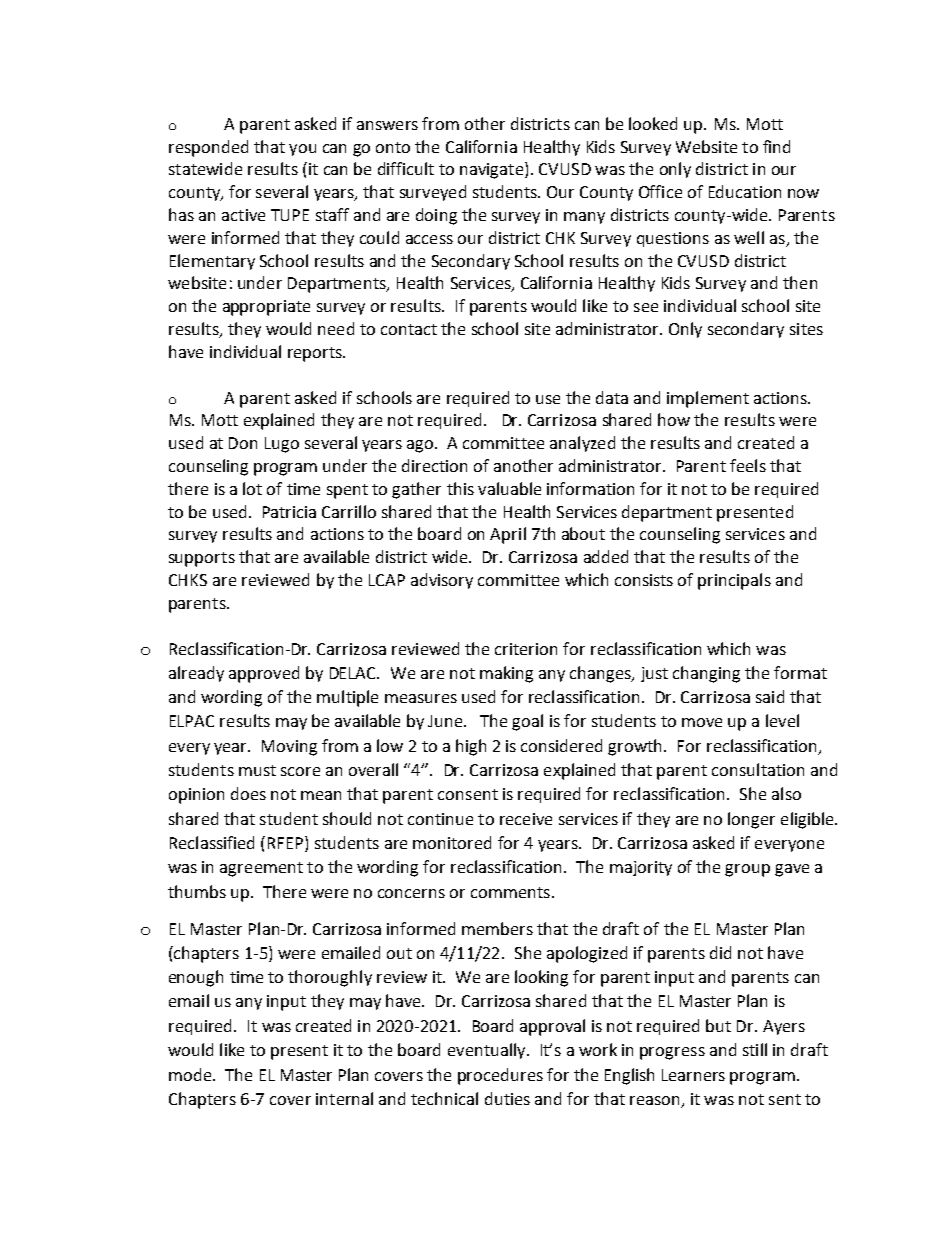 Image resolution: width=952 pixels, height=1233 pixels. What do you see at coordinates (191, 1074) in the document?
I see `mode` at bounding box center [191, 1074].
